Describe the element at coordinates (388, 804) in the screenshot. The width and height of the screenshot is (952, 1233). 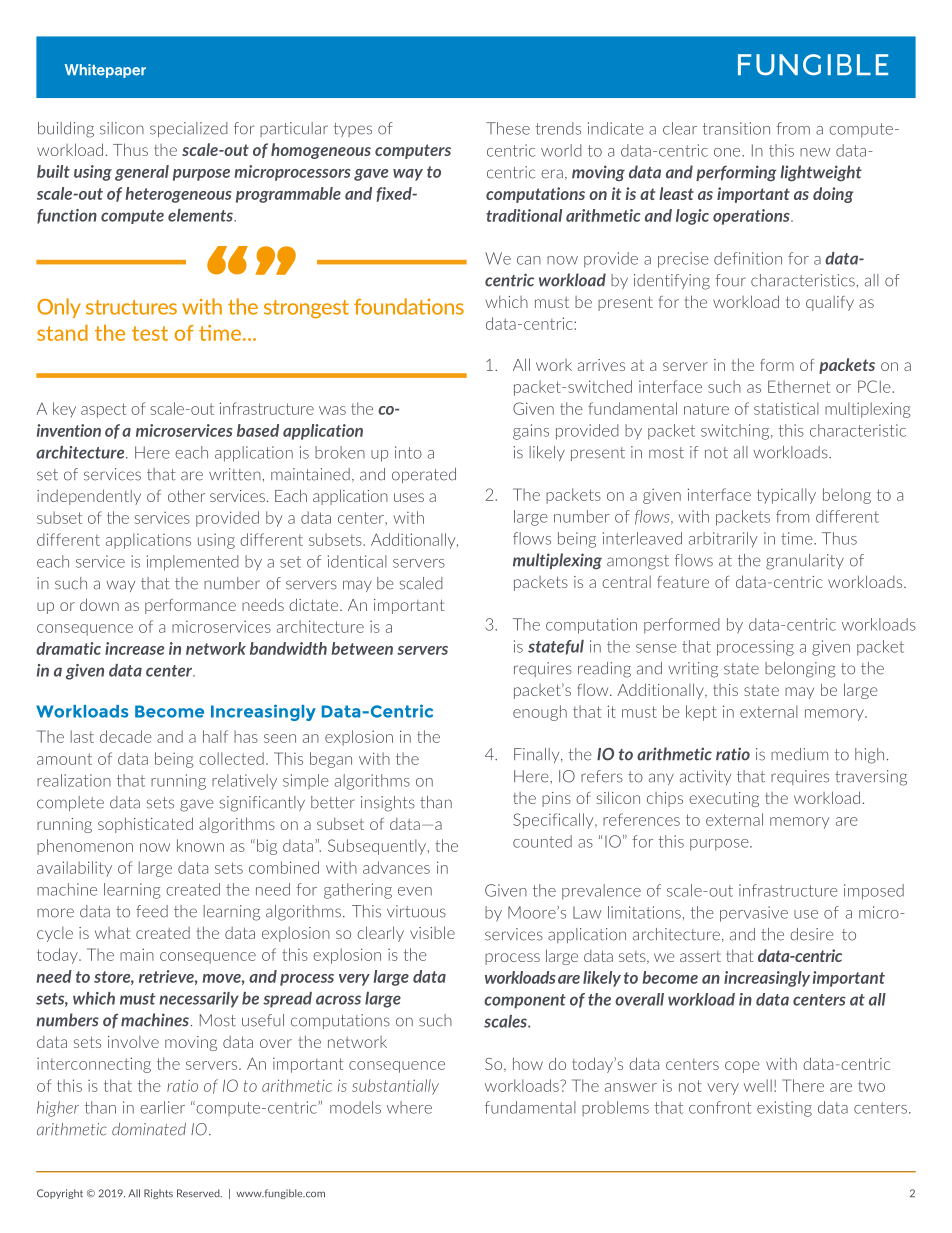
I see `insights` at that location.
